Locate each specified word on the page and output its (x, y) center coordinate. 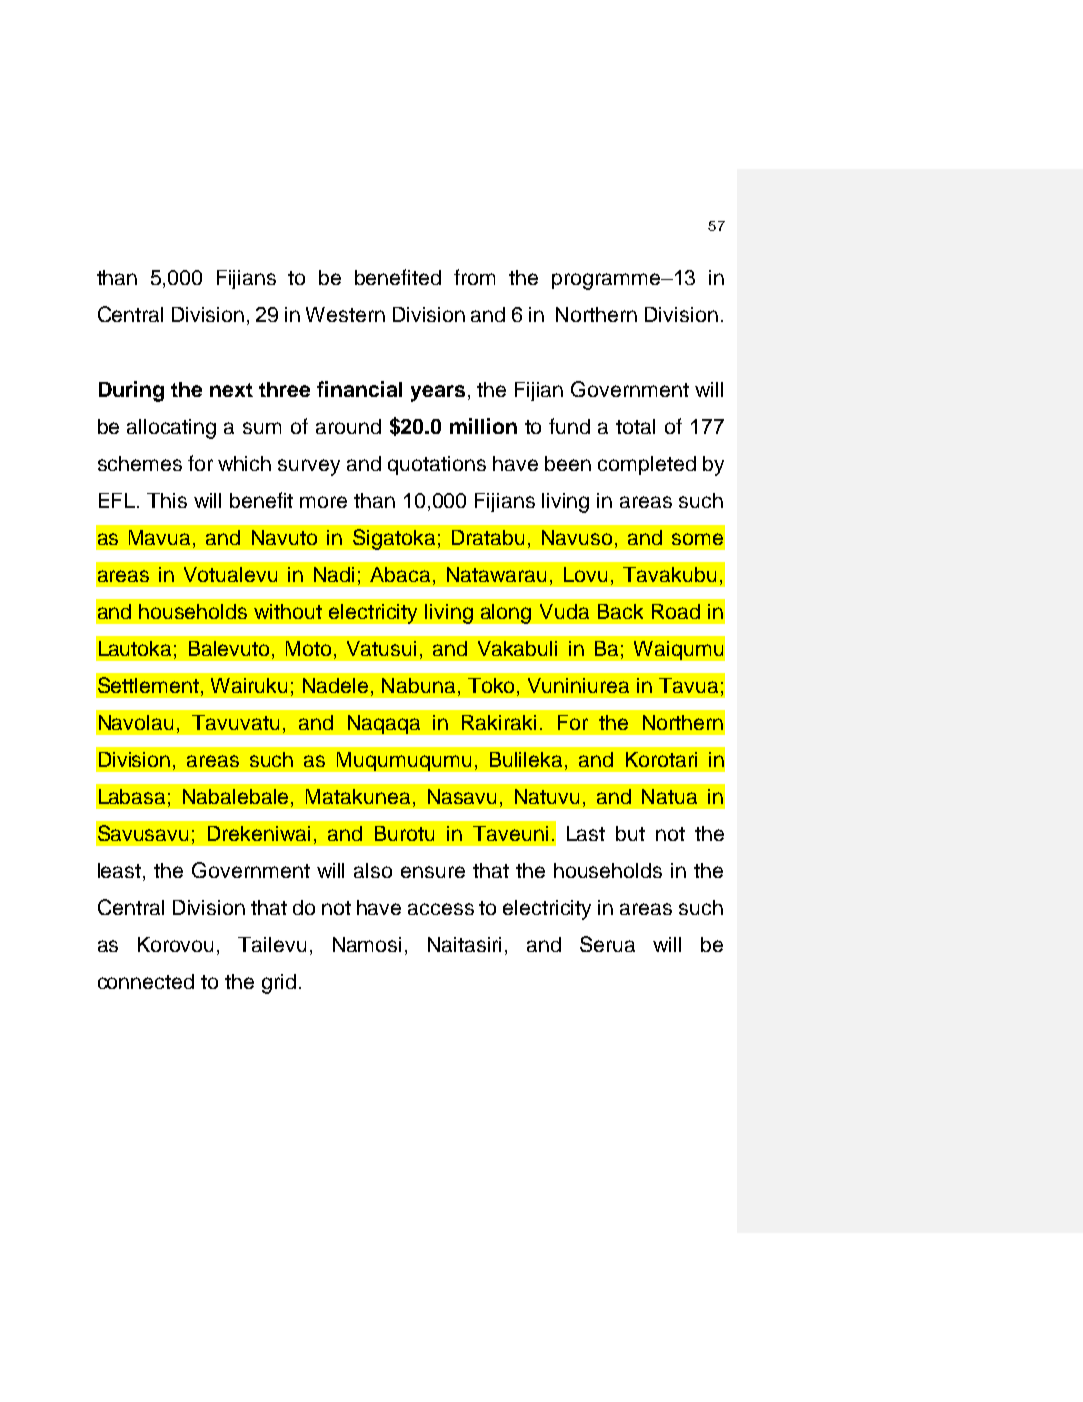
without (288, 611)
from (474, 277)
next (231, 390)
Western (345, 314)
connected (146, 981)
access (441, 909)
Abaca (400, 574)
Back (620, 611)
